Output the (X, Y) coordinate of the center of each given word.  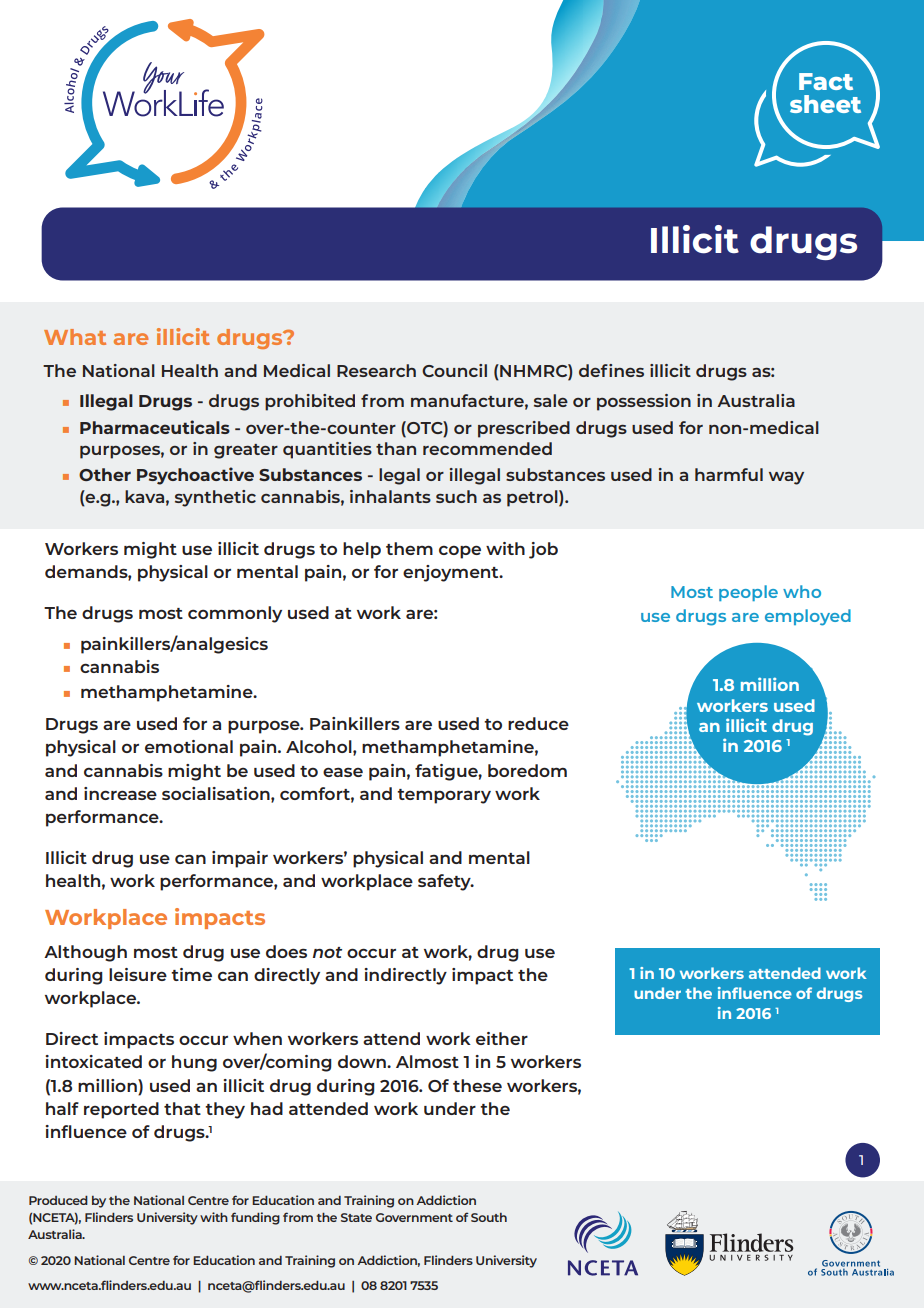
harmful (729, 474)
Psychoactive (195, 476)
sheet (825, 104)
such (456, 496)
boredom (527, 770)
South (489, 1217)
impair (240, 859)
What (75, 337)
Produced (58, 1200)
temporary (444, 796)
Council (454, 370)
